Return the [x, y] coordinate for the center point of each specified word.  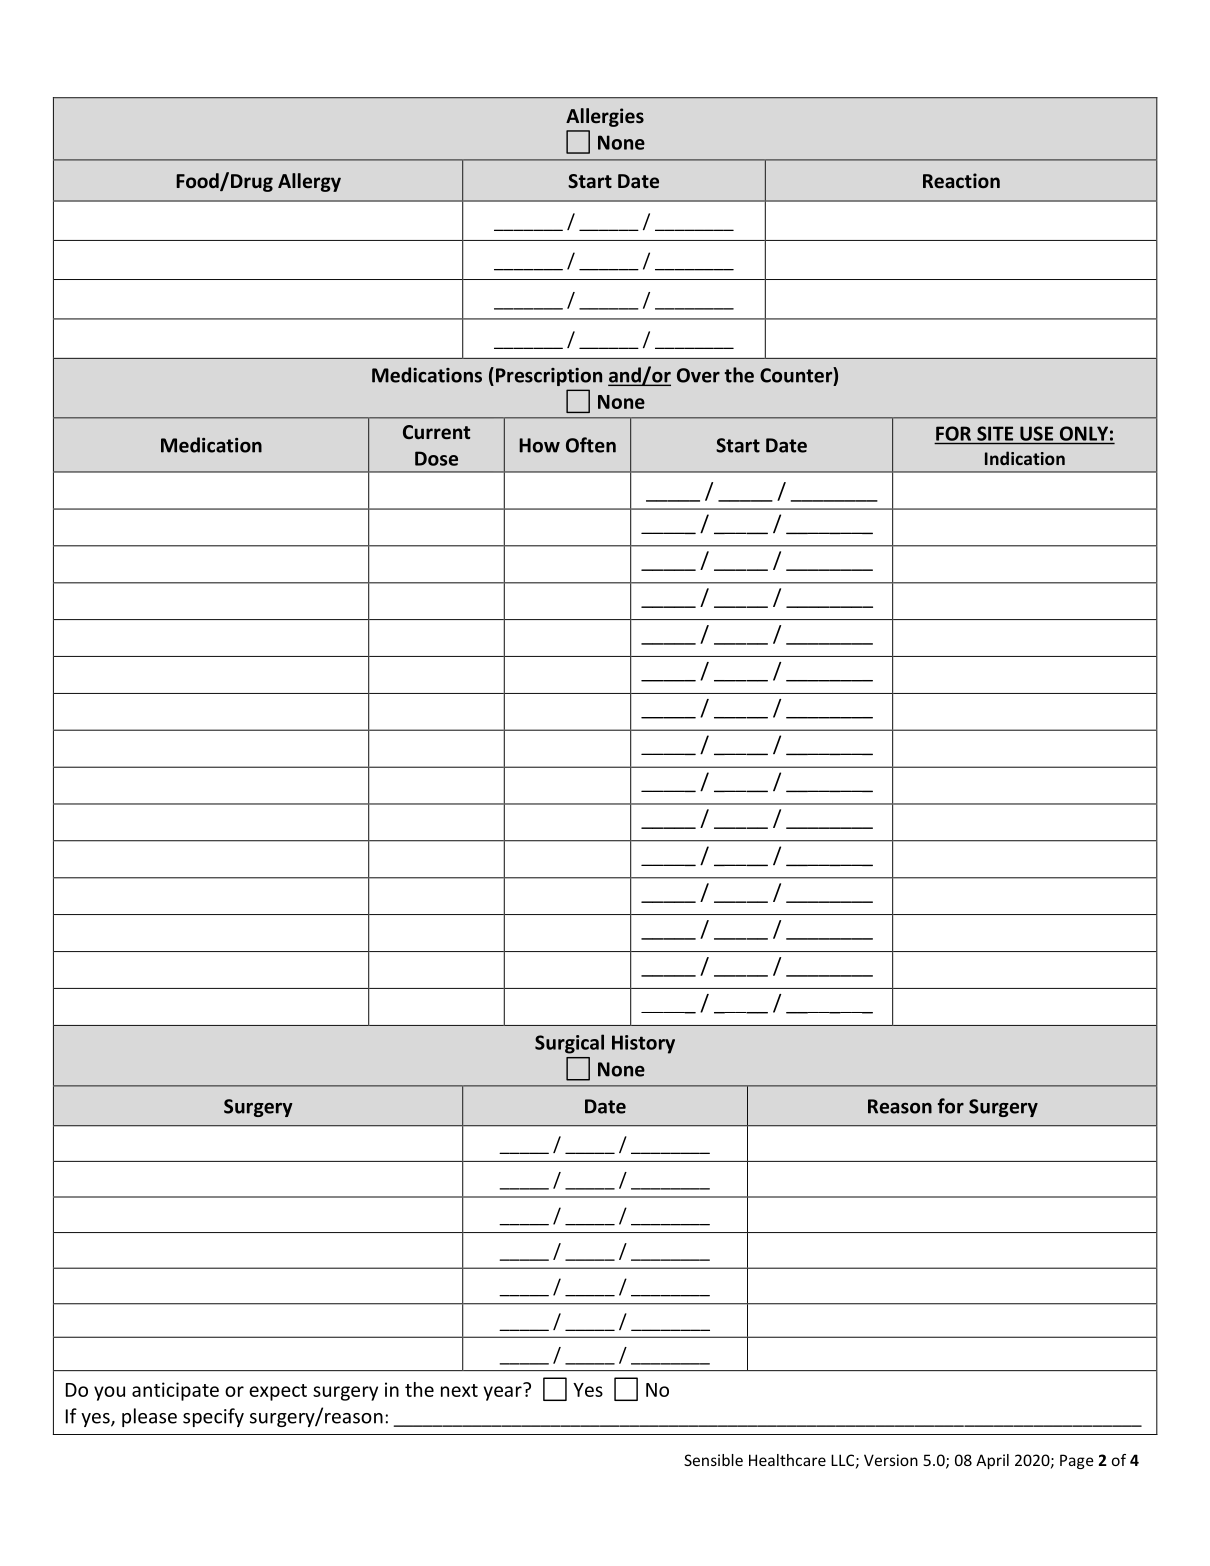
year [503, 1392]
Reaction [961, 181]
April [992, 1461]
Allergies [605, 117]
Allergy [309, 182]
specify [213, 1417]
